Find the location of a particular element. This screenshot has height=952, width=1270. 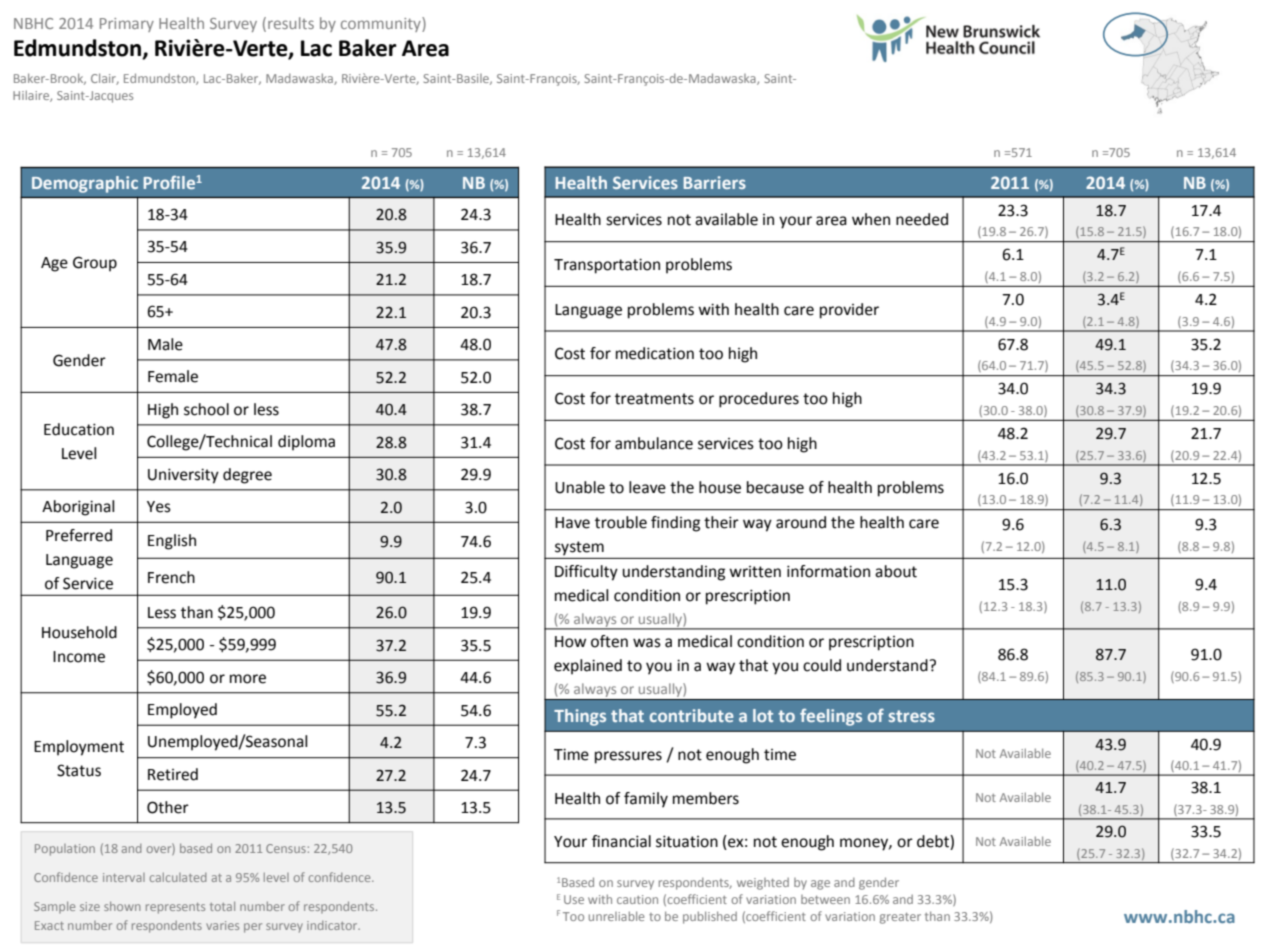

community is located at coordinates (382, 24).
